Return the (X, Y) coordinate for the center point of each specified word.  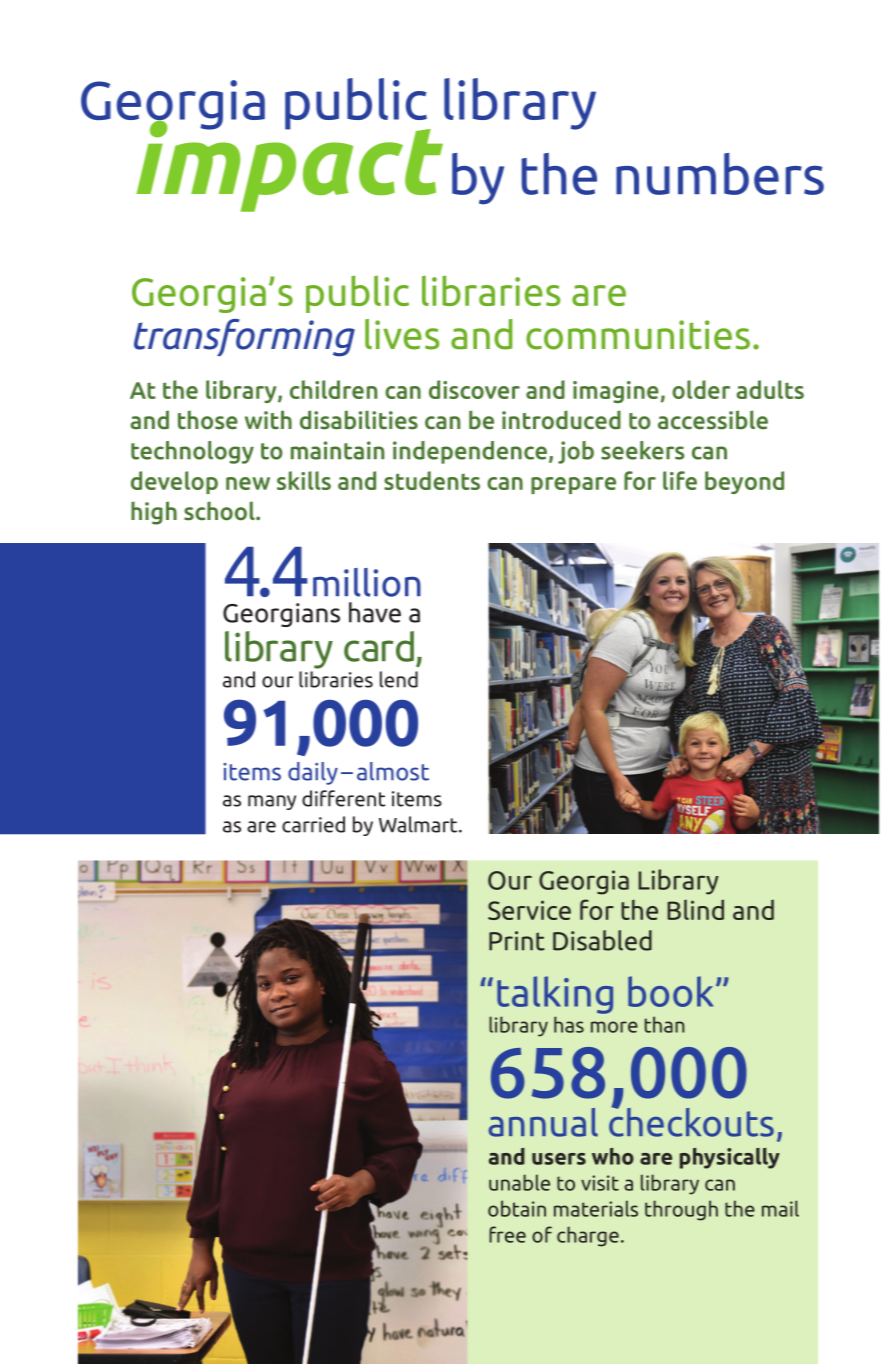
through (681, 1210)
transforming (244, 338)
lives (402, 334)
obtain (517, 1208)
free (507, 1234)
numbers (720, 174)
